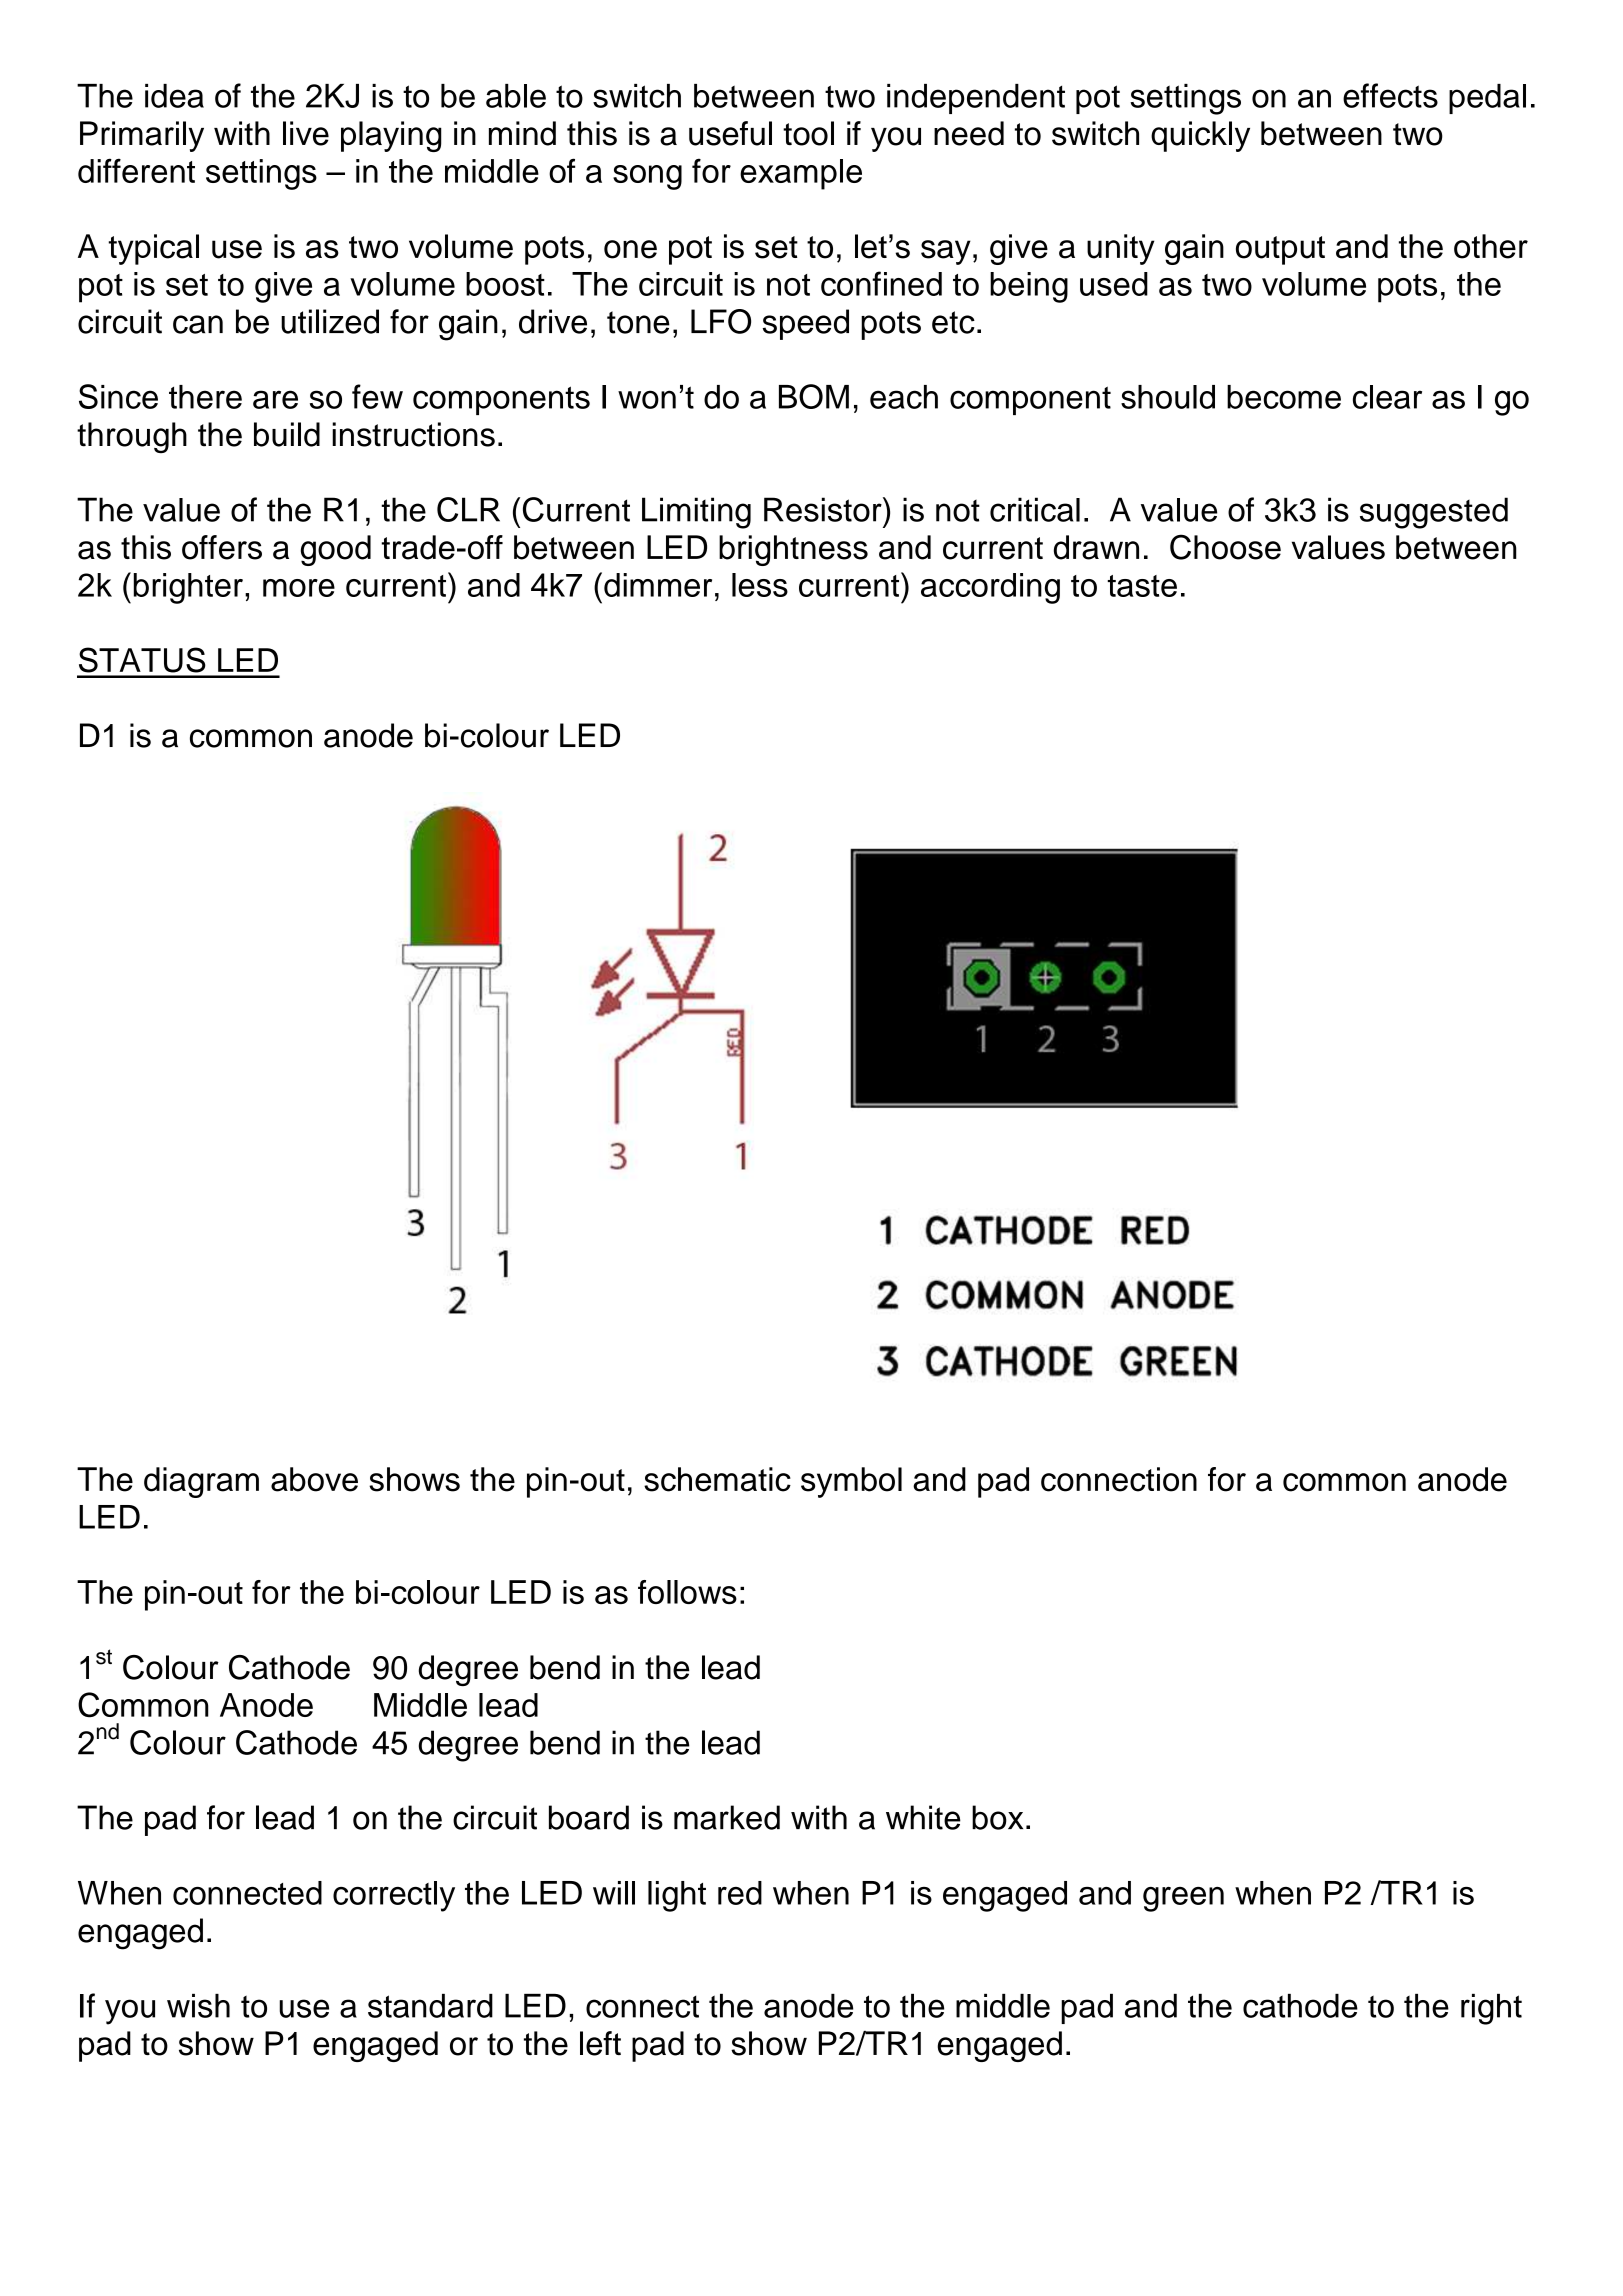  Describe the element at coordinates (717, 1479) in the screenshot. I see `schematic` at that location.
